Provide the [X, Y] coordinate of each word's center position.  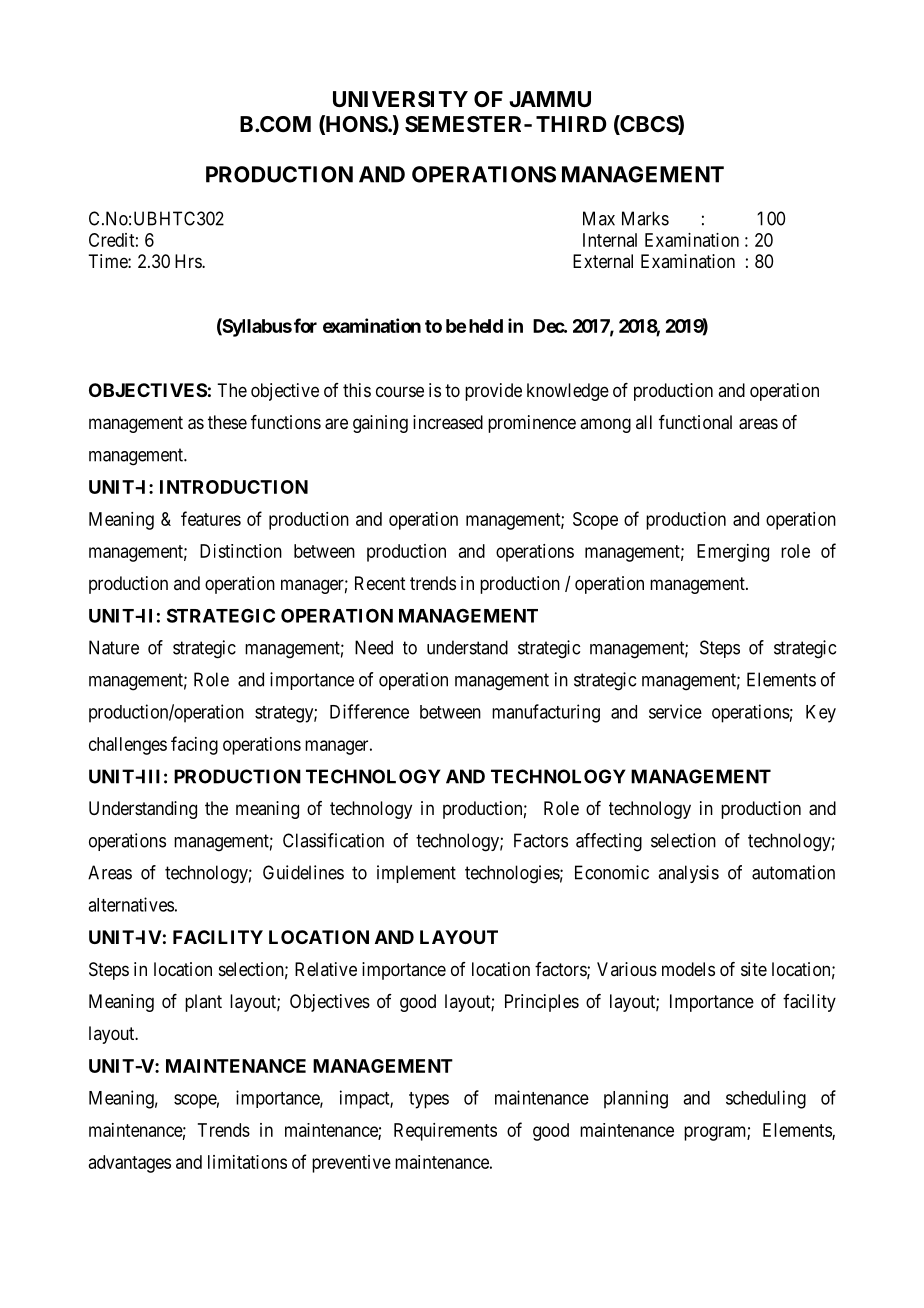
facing [194, 745]
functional [695, 422]
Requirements [445, 1132]
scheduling [766, 1099]
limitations [247, 1162]
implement [416, 874]
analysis [688, 874]
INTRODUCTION [234, 487]
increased [448, 422]
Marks [645, 218]
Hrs [189, 261]
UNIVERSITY [400, 99]
